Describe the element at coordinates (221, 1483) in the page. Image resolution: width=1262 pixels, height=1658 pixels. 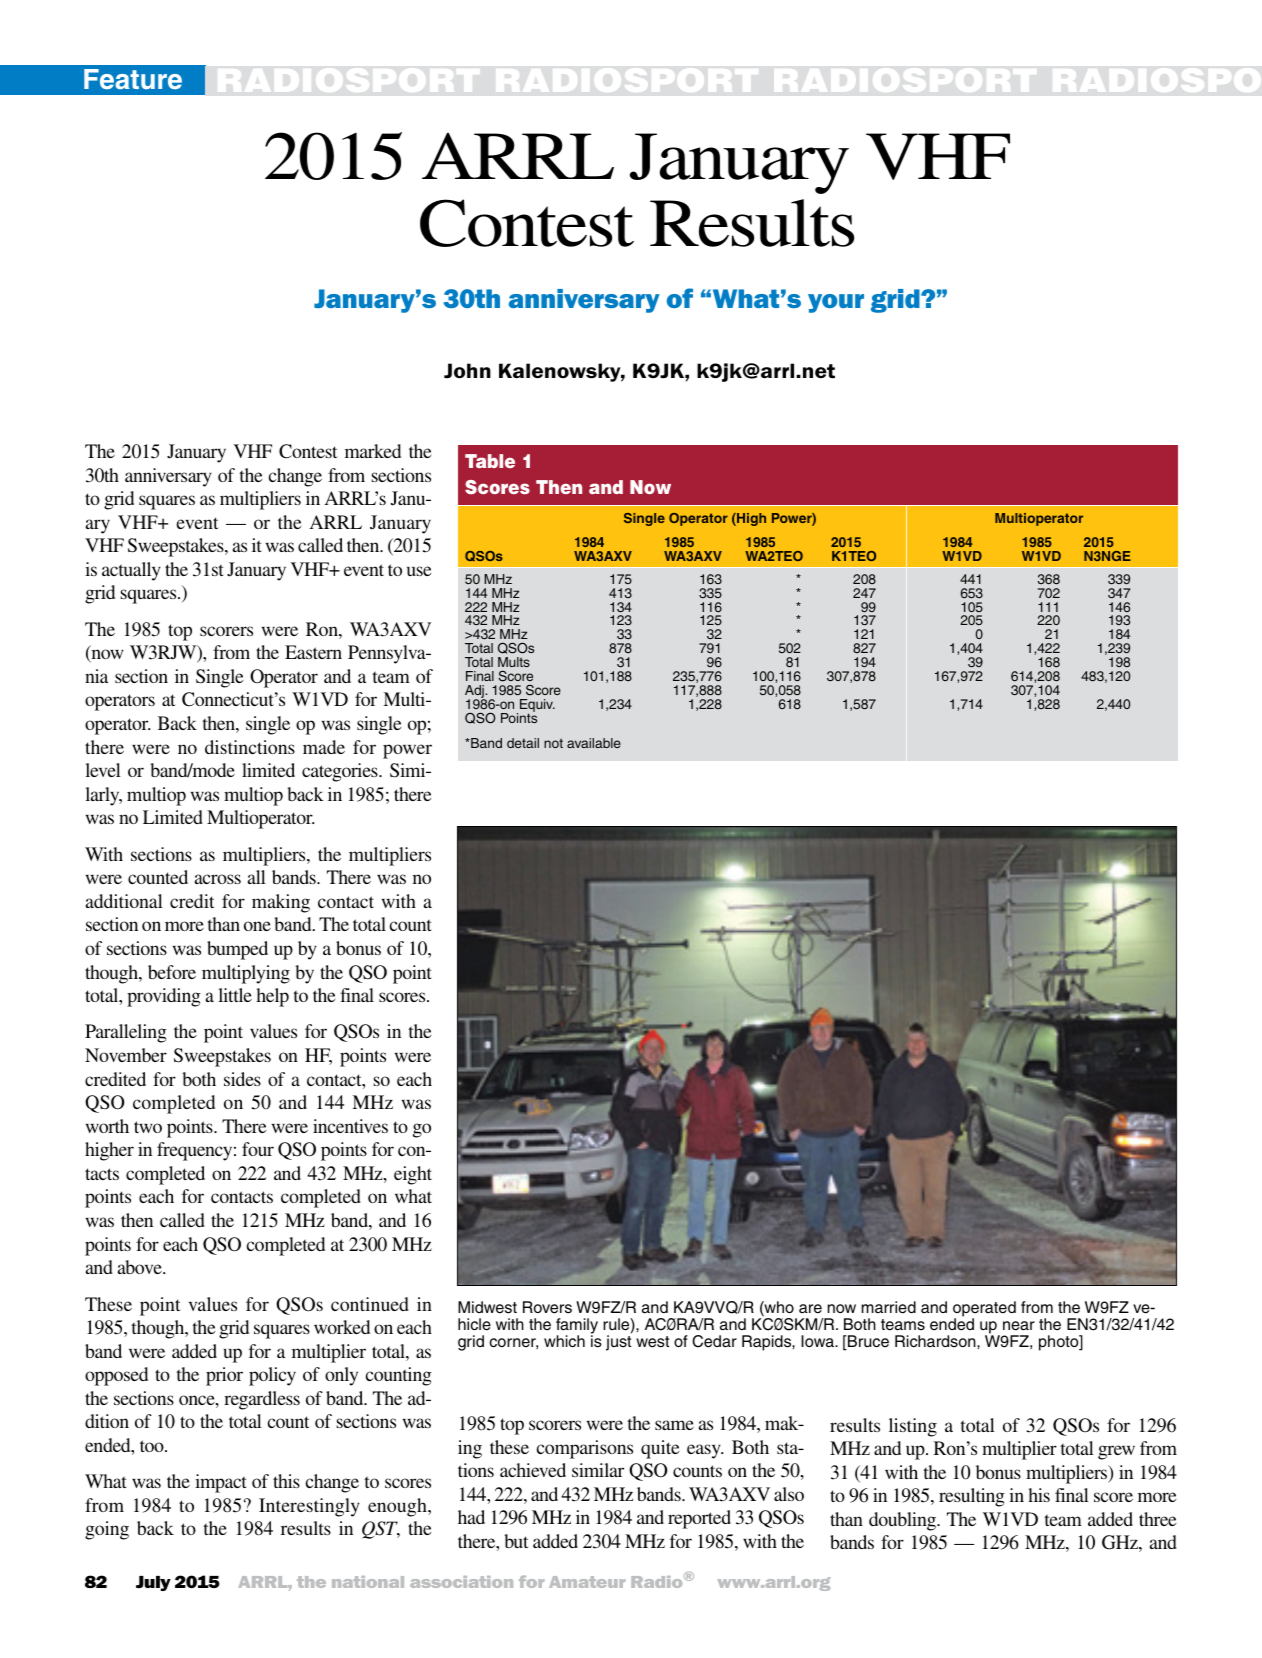
I see `impact` at that location.
